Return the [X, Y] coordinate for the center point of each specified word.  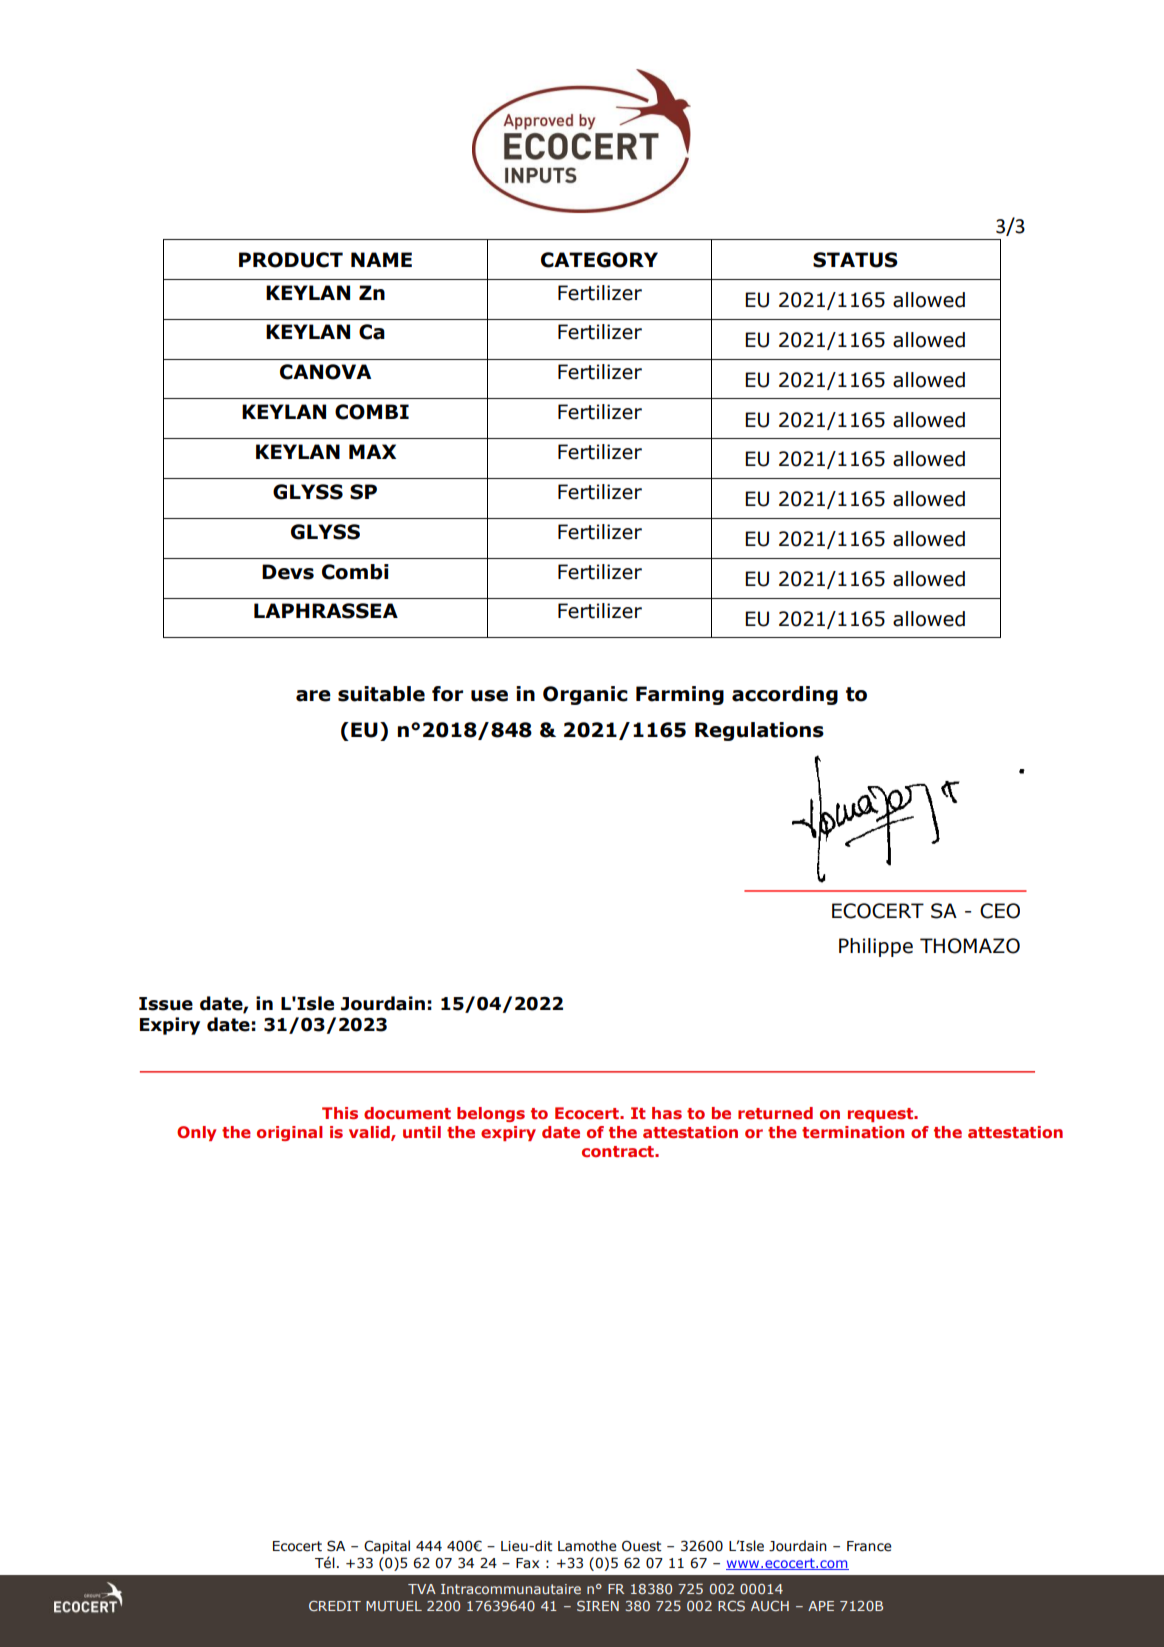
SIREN [598, 1606]
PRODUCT [291, 260]
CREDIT [335, 1606]
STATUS [855, 260]
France [869, 1546]
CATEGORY [599, 260]
